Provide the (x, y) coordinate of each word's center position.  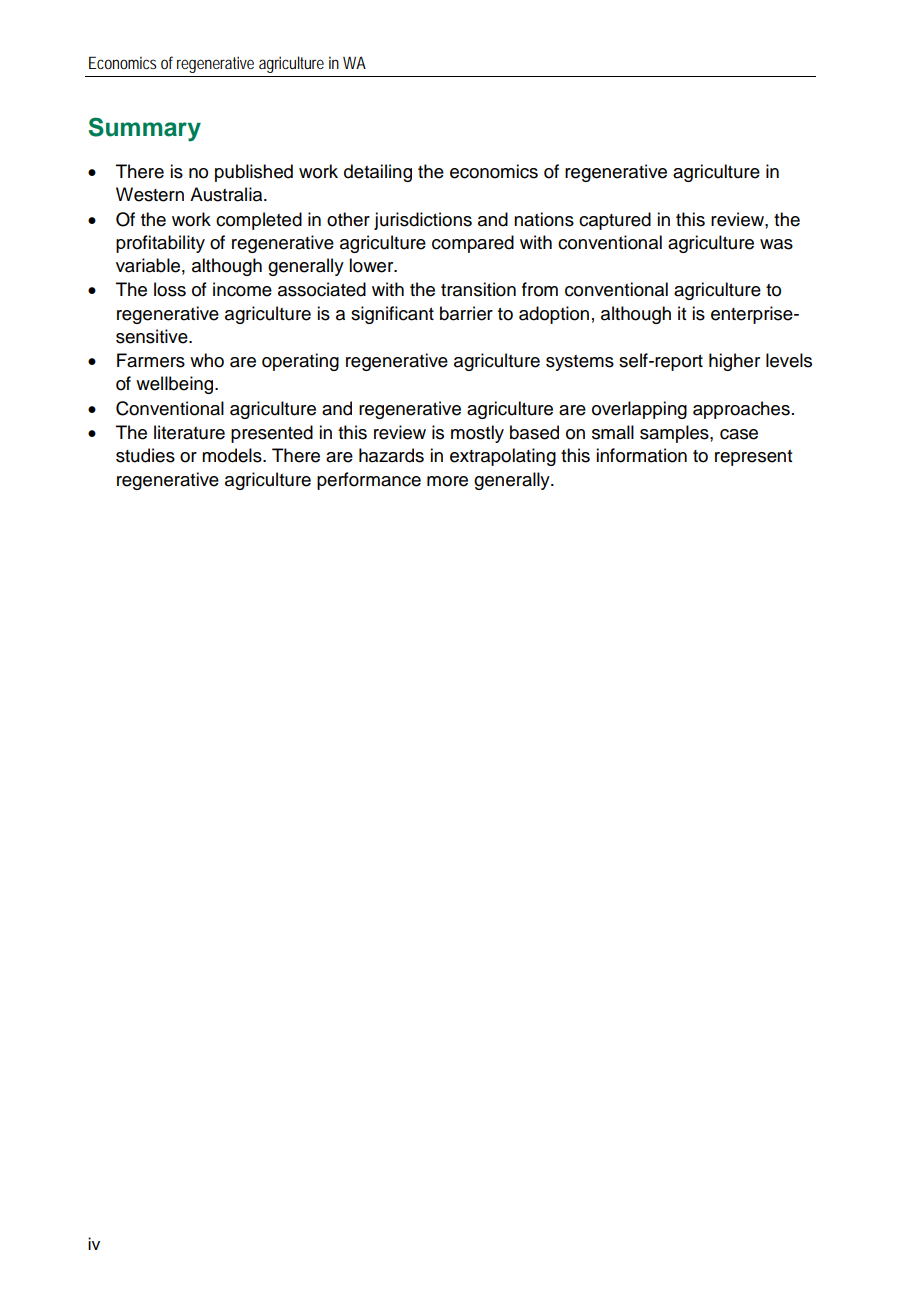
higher (734, 362)
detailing (378, 173)
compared (473, 244)
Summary (145, 129)
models (233, 455)
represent (753, 458)
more (447, 481)
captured (615, 221)
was (776, 244)
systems (580, 363)
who (207, 360)
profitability (160, 244)
